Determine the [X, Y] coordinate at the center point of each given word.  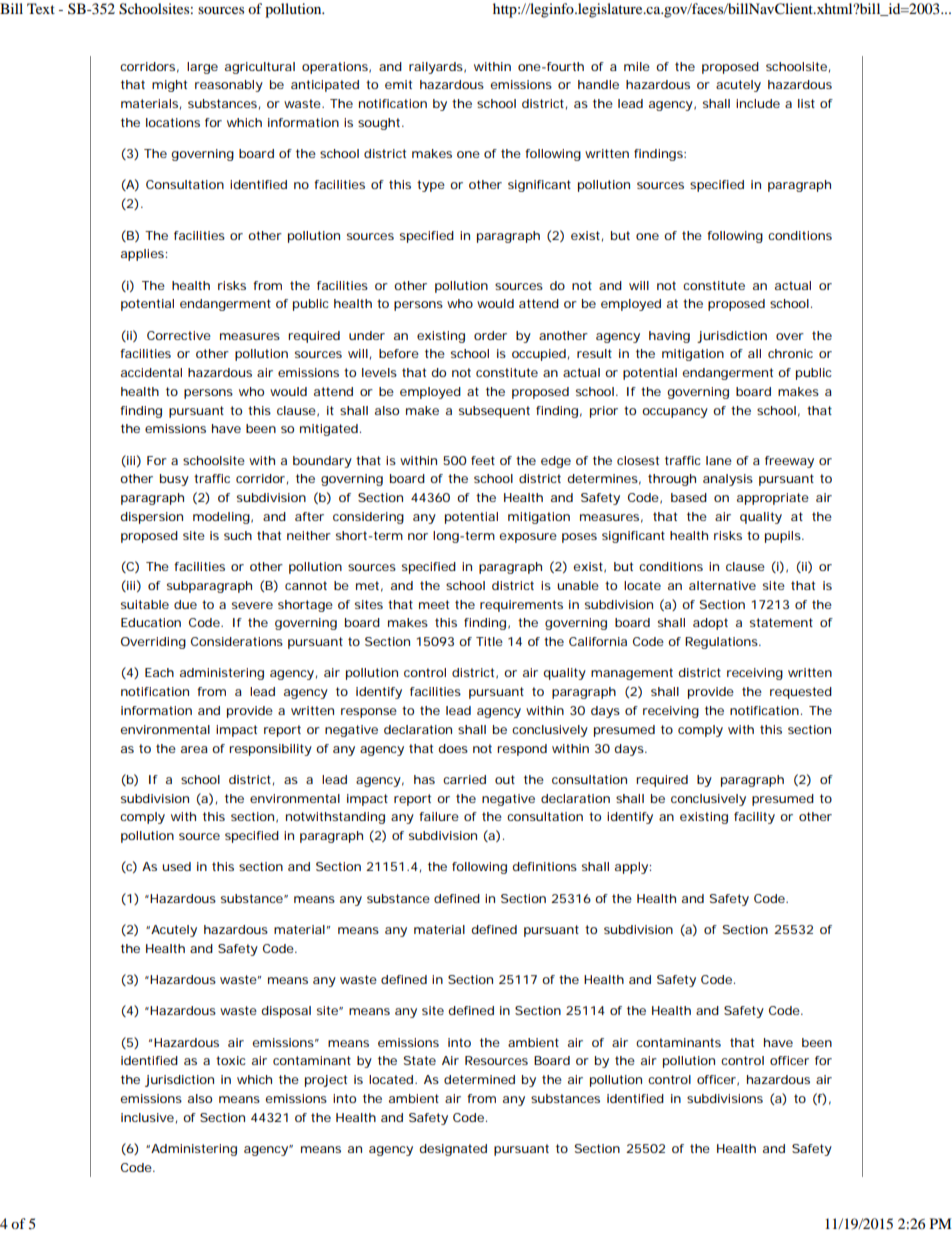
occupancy [675, 413]
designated [453, 1150]
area [194, 749]
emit [398, 84]
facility [754, 818]
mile [637, 66]
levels [379, 372]
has [424, 779]
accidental [151, 372]
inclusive [147, 1117]
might [169, 86]
